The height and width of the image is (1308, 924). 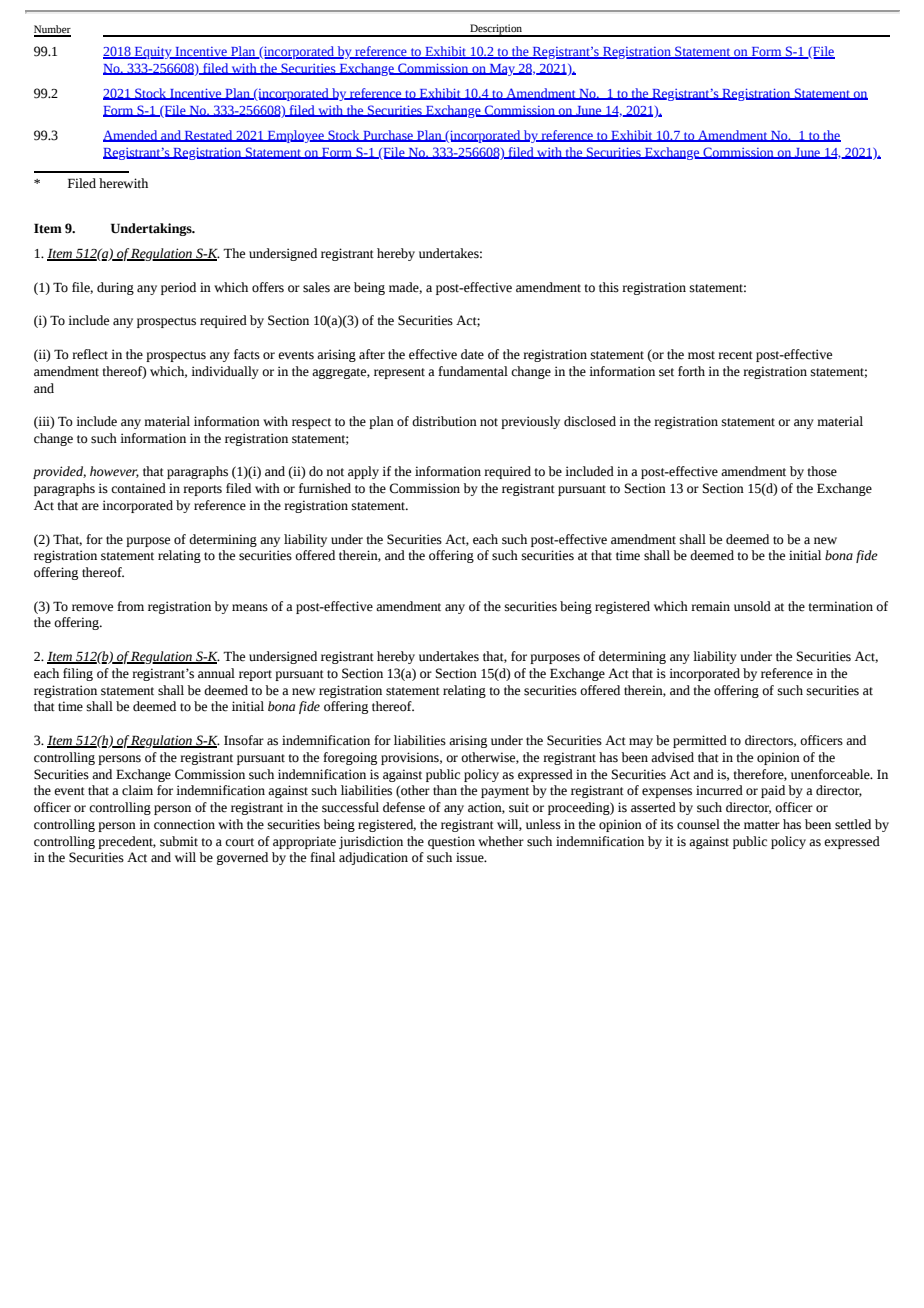 What do you see at coordinates (822, 471) in the image?
I see `those` at bounding box center [822, 471].
